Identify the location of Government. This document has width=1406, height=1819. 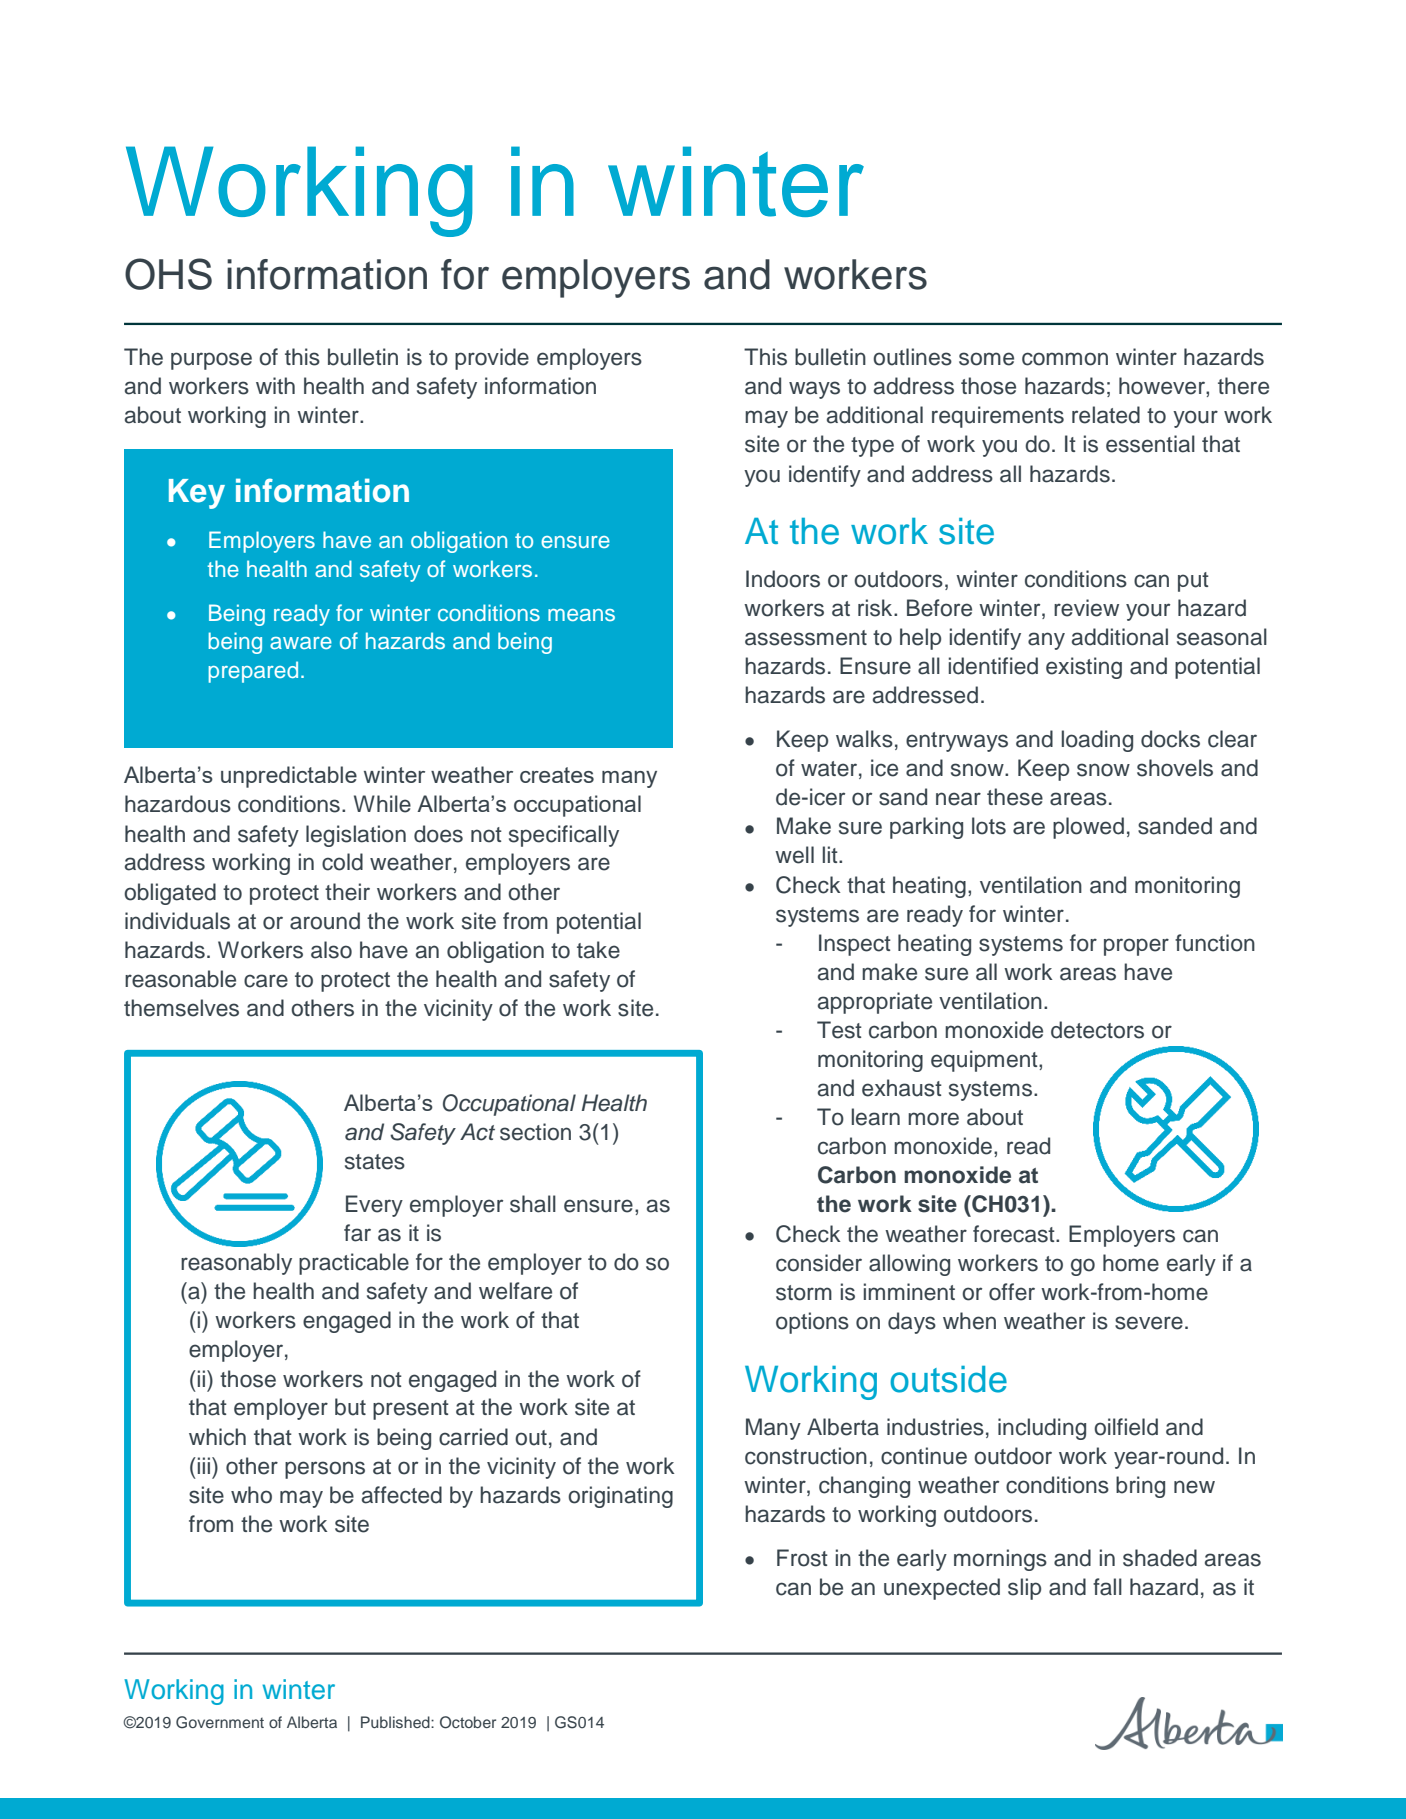
(220, 1722).
